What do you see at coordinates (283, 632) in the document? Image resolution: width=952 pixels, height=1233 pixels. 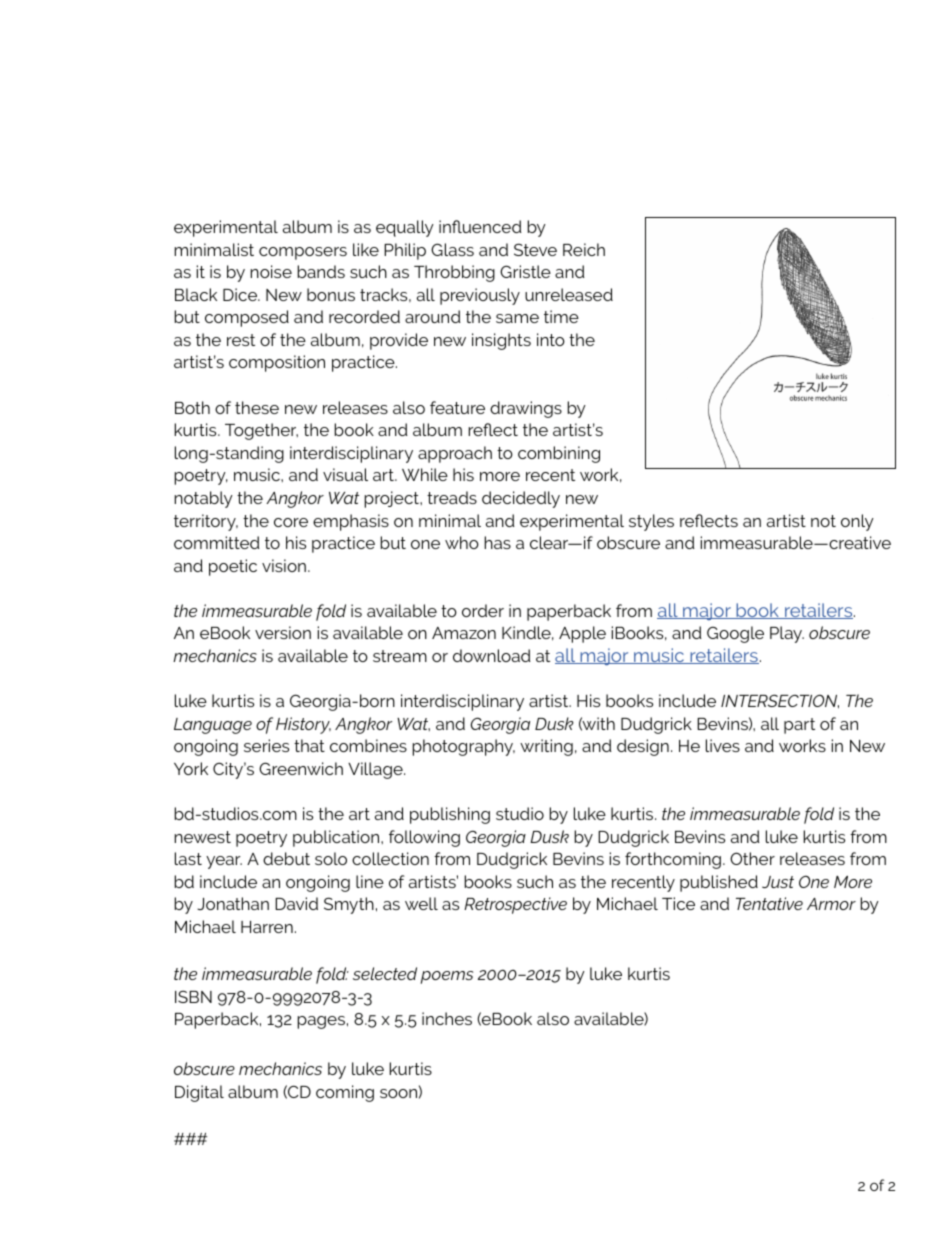 I see `version` at bounding box center [283, 632].
